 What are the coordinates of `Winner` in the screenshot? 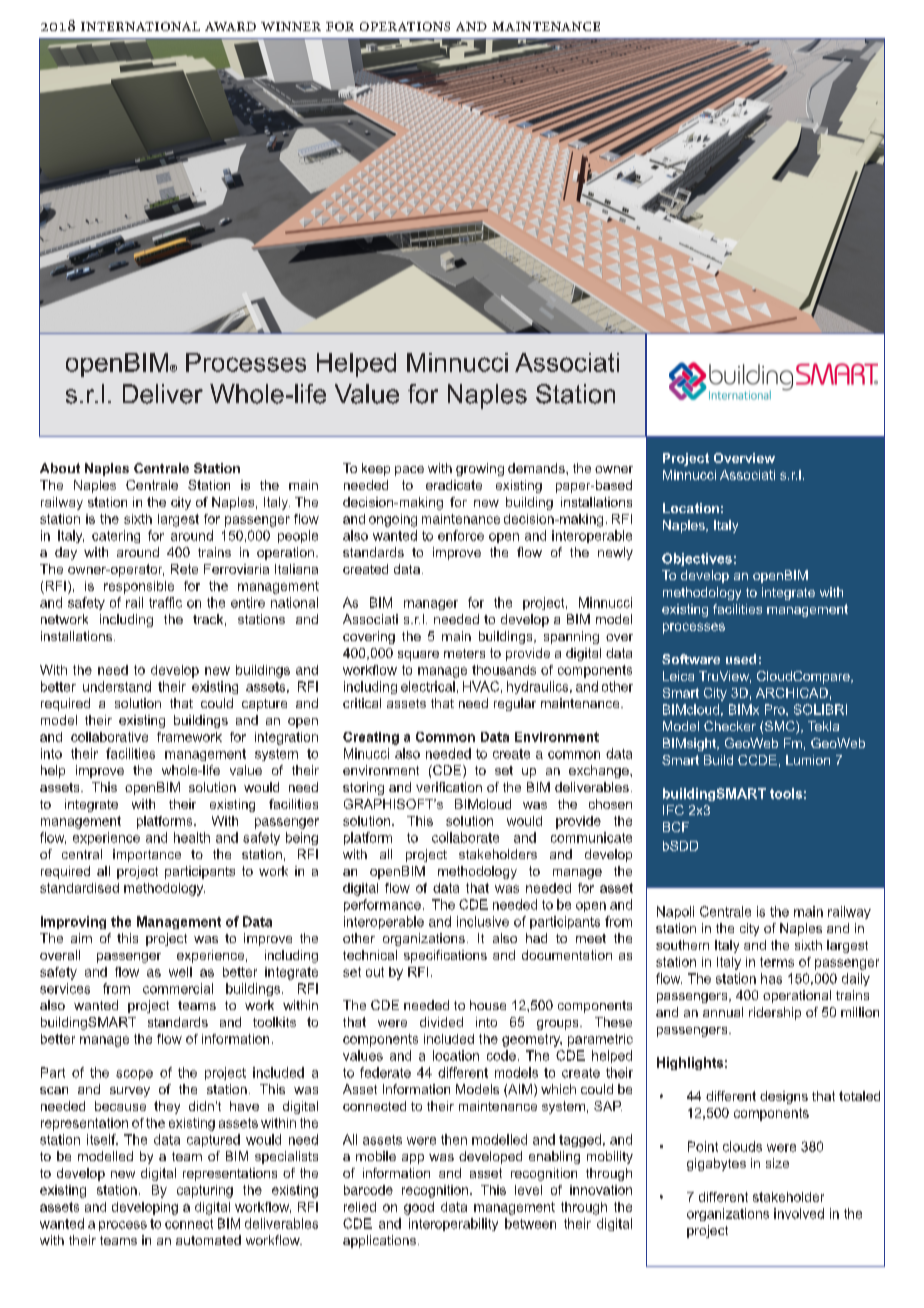 It's located at (291, 26).
